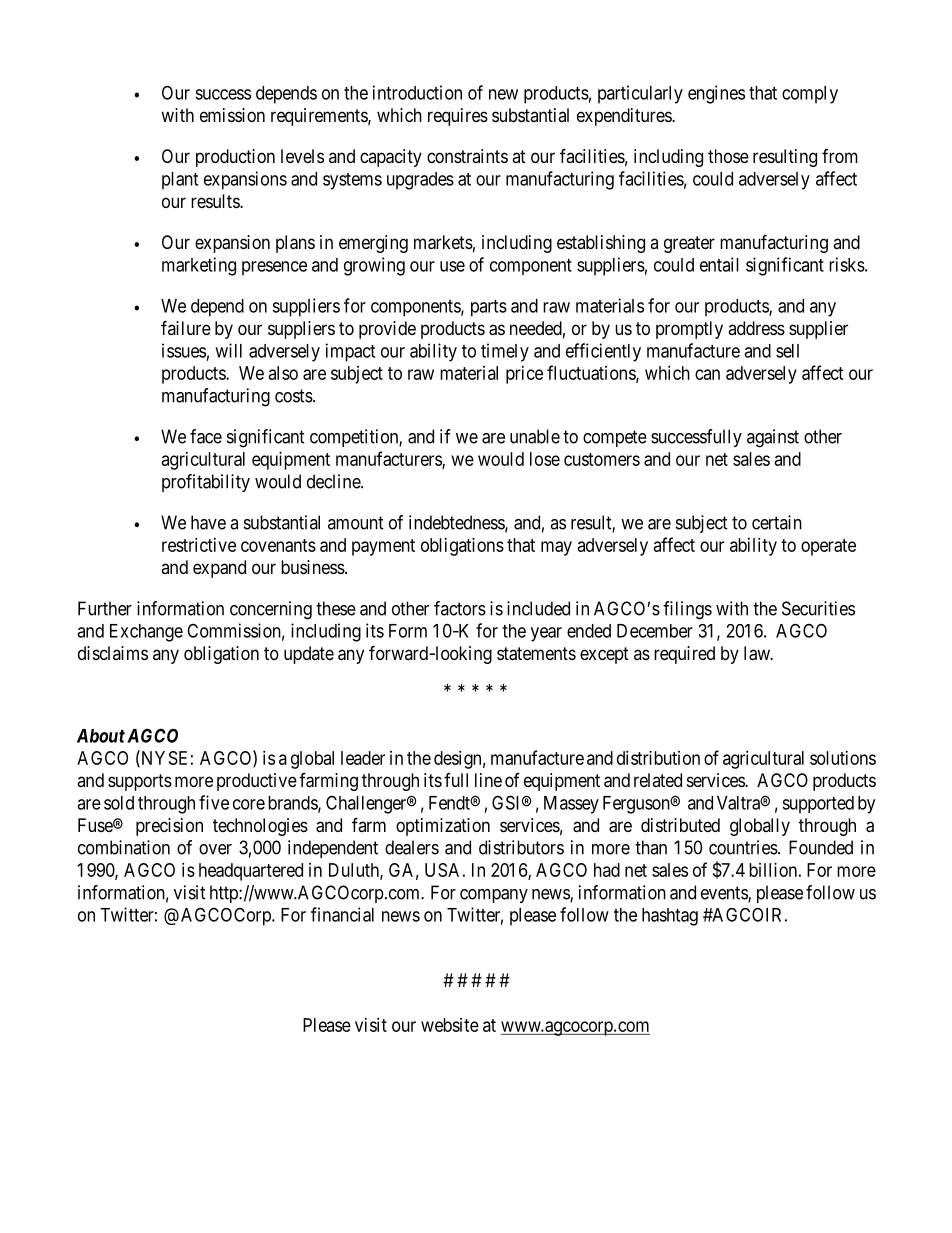 The height and width of the screenshot is (1233, 952). Describe the element at coordinates (199, 545) in the screenshot. I see `restrictive` at that location.
